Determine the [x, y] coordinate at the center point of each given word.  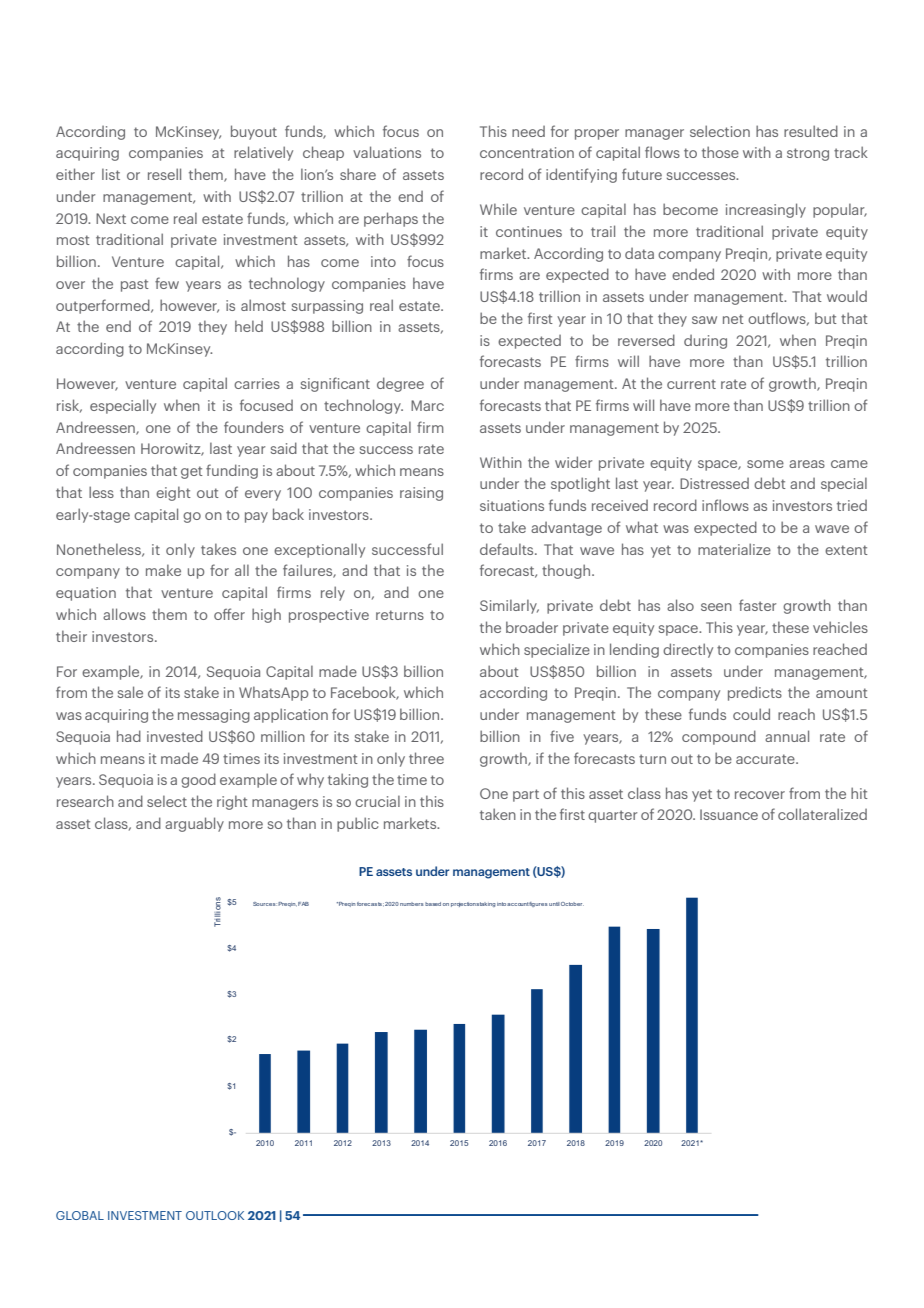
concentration [527, 152]
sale [130, 692]
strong [808, 154]
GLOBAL [80, 1215]
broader [532, 627]
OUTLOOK [215, 1215]
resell [164, 174]
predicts [755, 693]
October [572, 904]
